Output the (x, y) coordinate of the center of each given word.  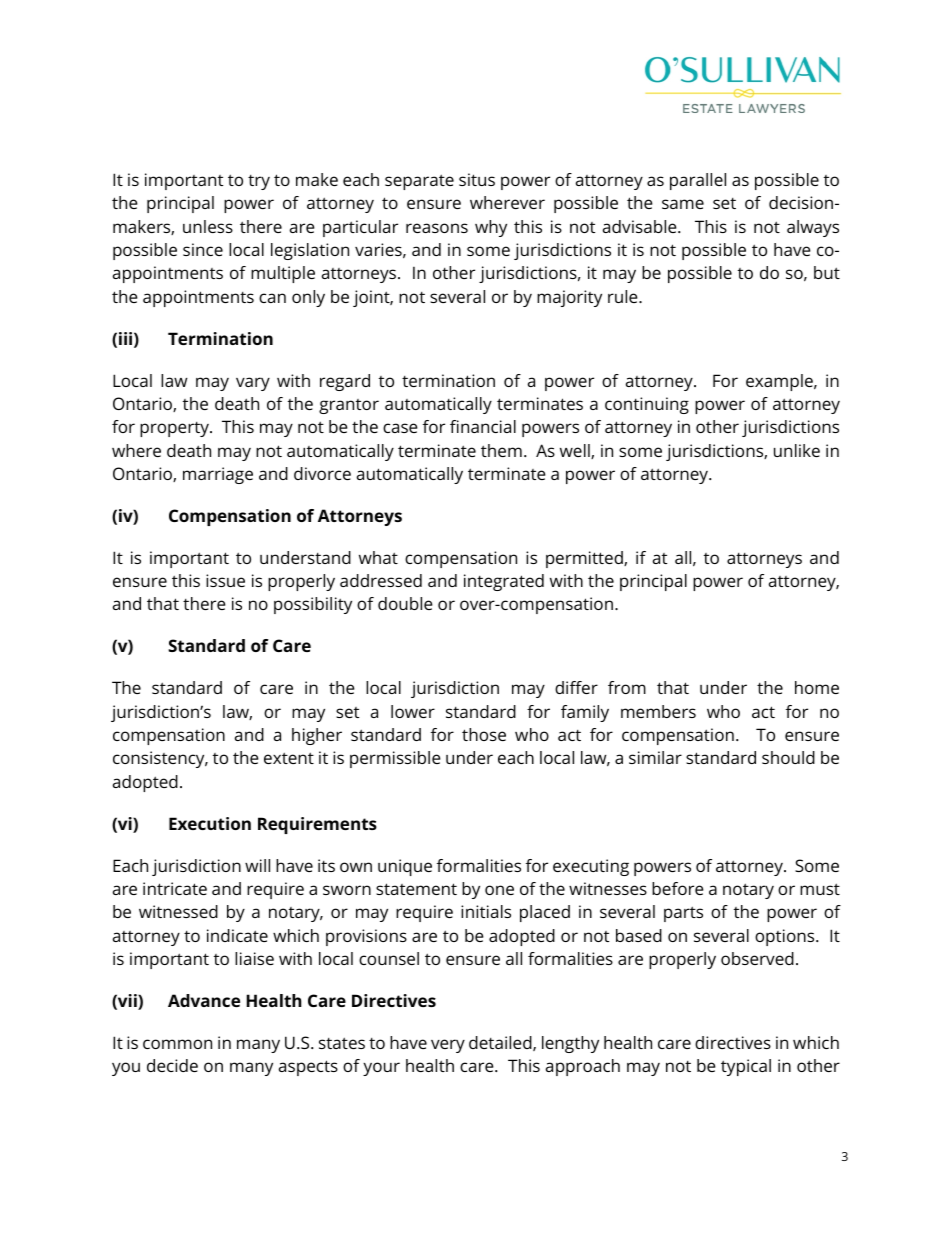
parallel (698, 181)
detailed (501, 1043)
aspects (308, 1068)
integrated (504, 582)
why (491, 228)
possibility (313, 605)
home (817, 687)
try (259, 182)
